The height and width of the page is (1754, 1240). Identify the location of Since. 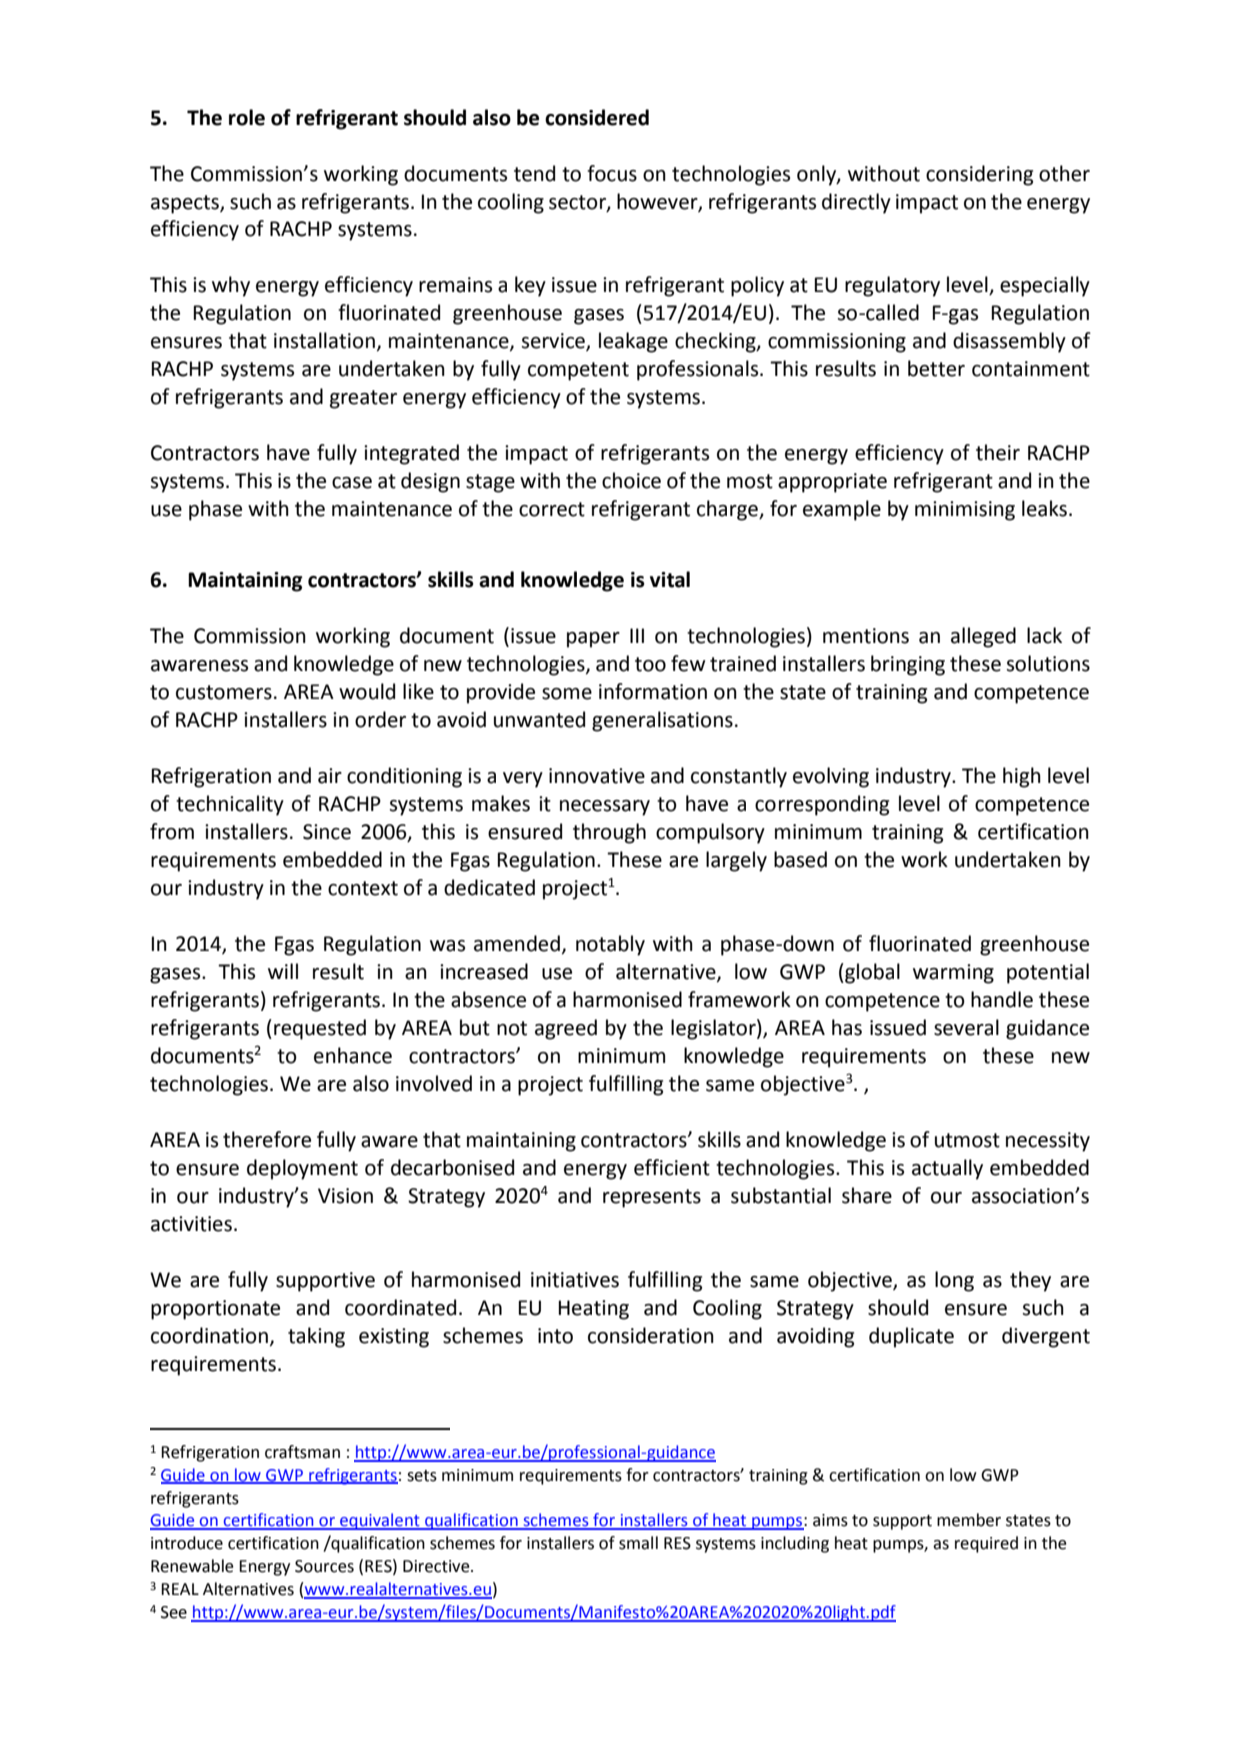
(327, 832).
